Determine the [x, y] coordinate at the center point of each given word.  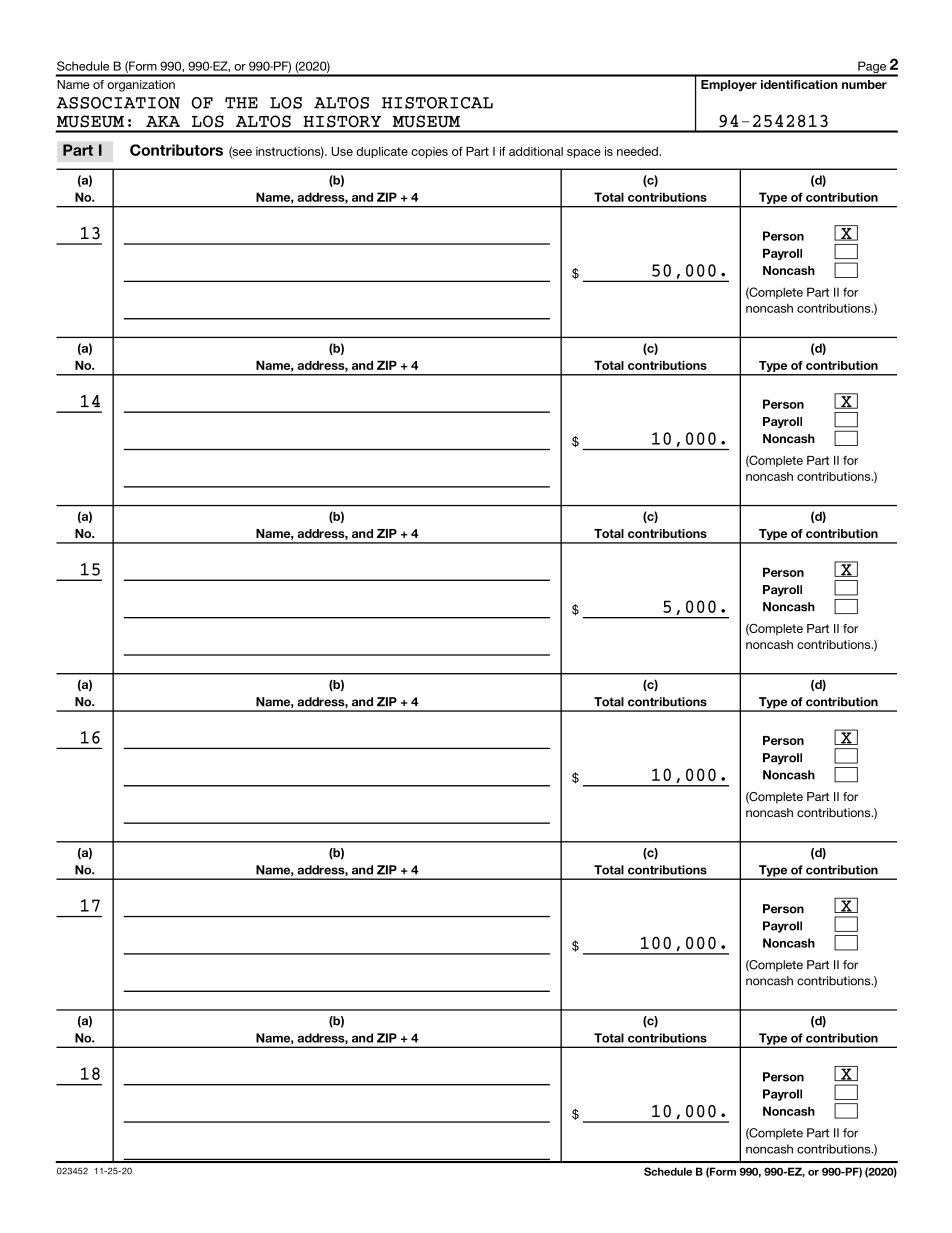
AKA [163, 121]
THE [241, 103]
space [584, 153]
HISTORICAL [437, 103]
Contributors [176, 150]
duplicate [382, 152]
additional [536, 151]
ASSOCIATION [118, 103]
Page [872, 68]
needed [637, 151]
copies [429, 152]
